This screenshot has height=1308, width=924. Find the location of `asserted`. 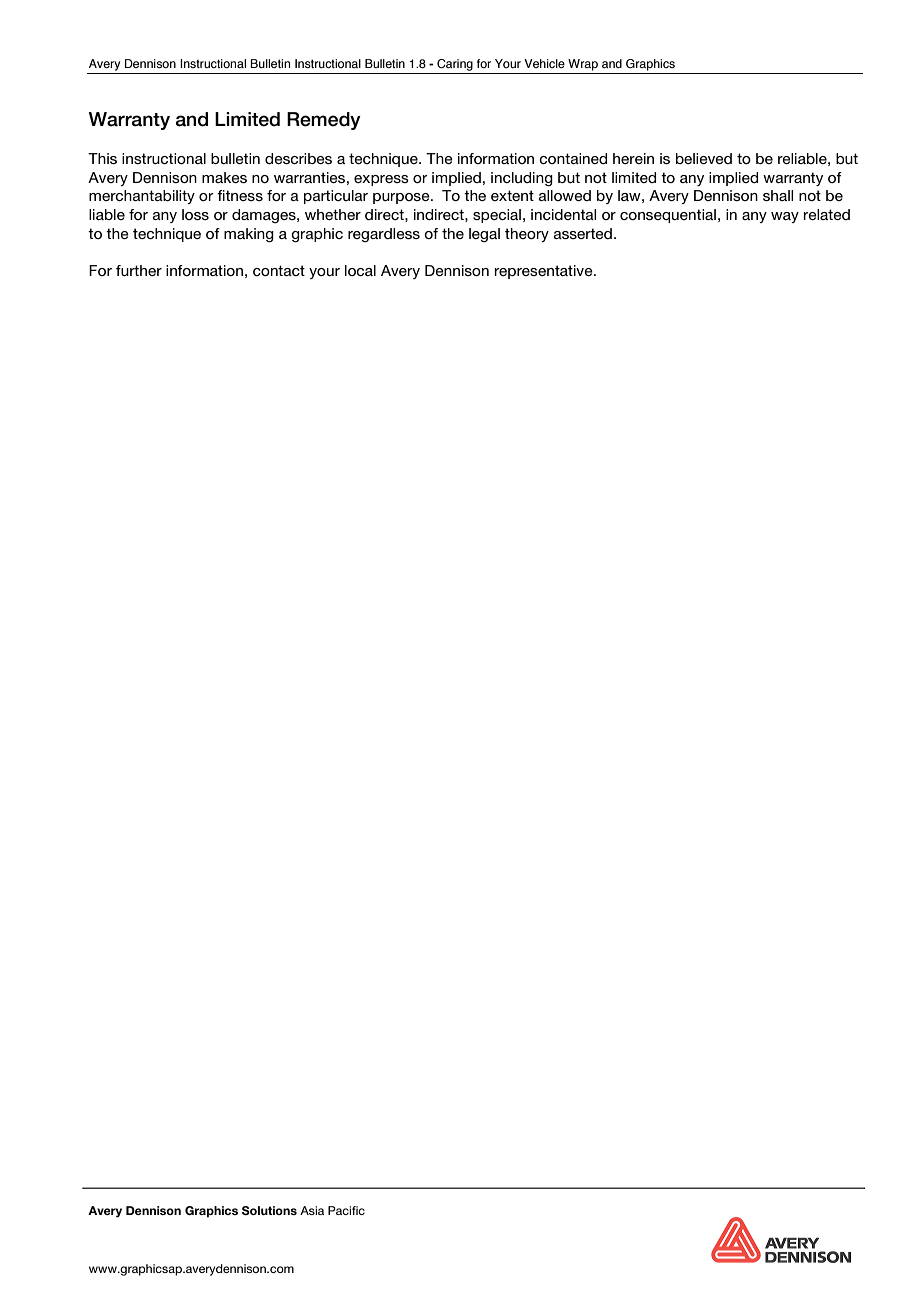

asserted is located at coordinates (583, 233).
